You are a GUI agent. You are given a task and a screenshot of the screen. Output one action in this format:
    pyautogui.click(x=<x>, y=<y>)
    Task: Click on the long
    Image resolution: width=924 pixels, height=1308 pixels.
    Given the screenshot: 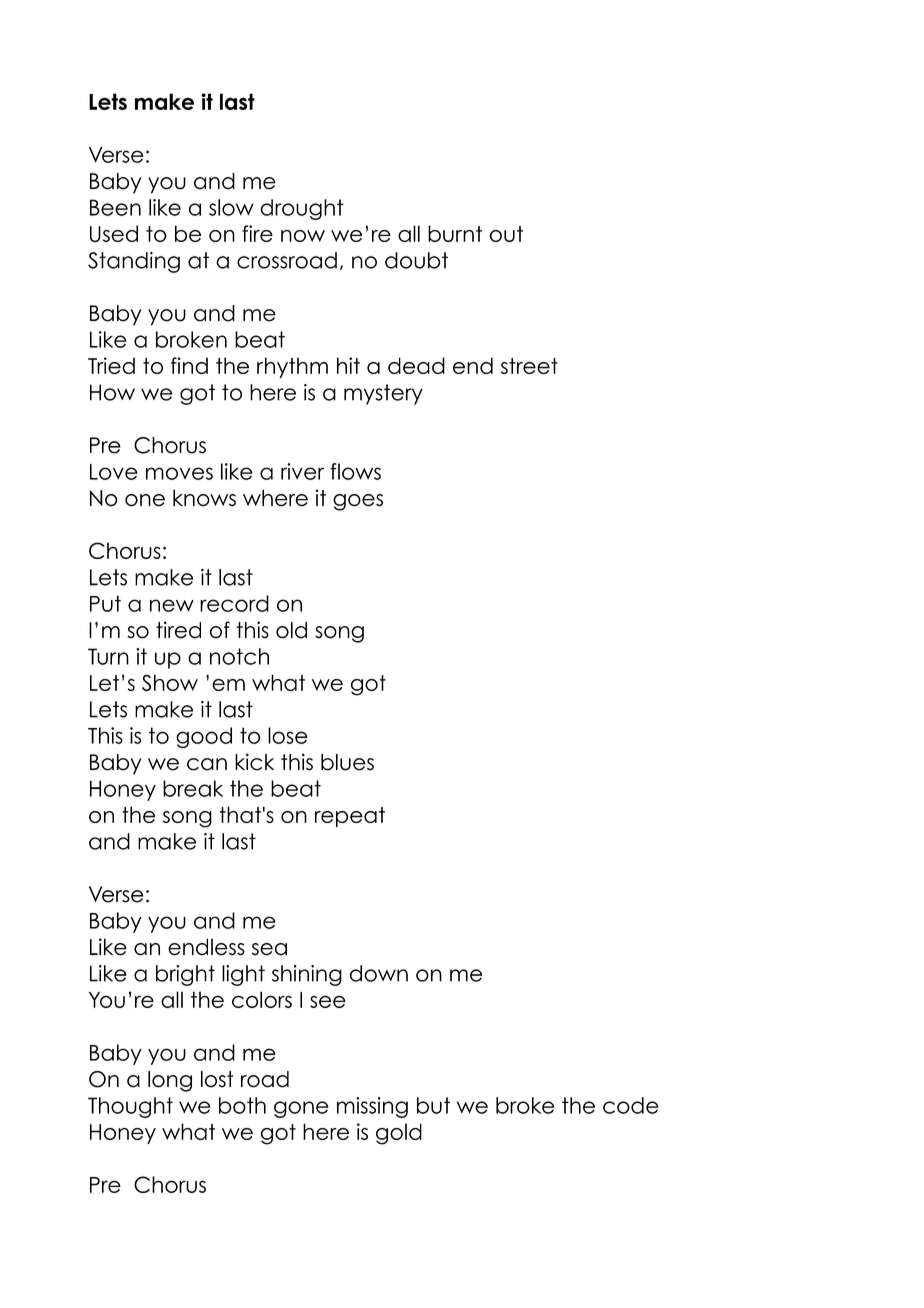 What is the action you would take?
    pyautogui.click(x=170, y=1081)
